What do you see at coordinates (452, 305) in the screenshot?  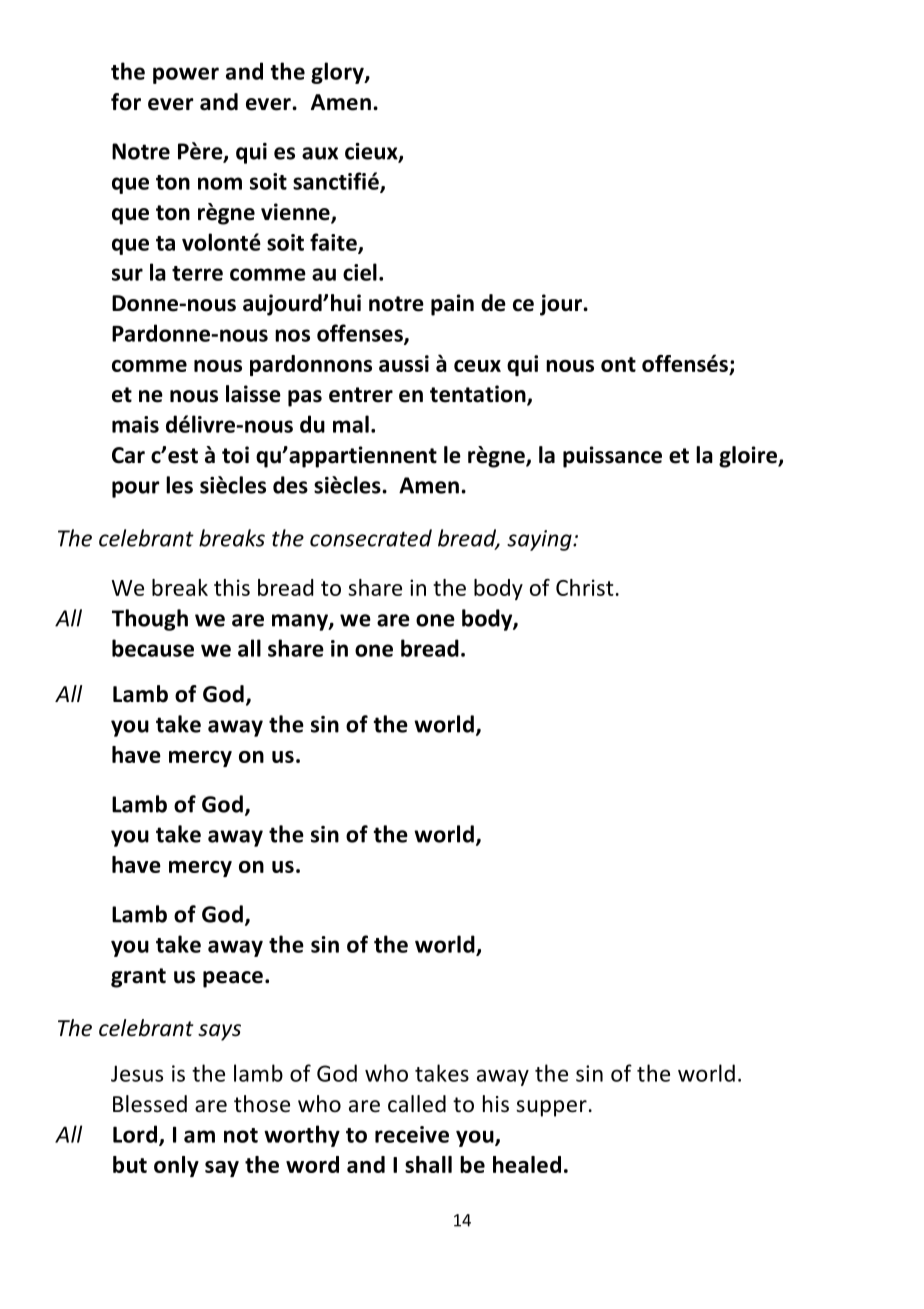 I see `pain` at bounding box center [452, 305].
